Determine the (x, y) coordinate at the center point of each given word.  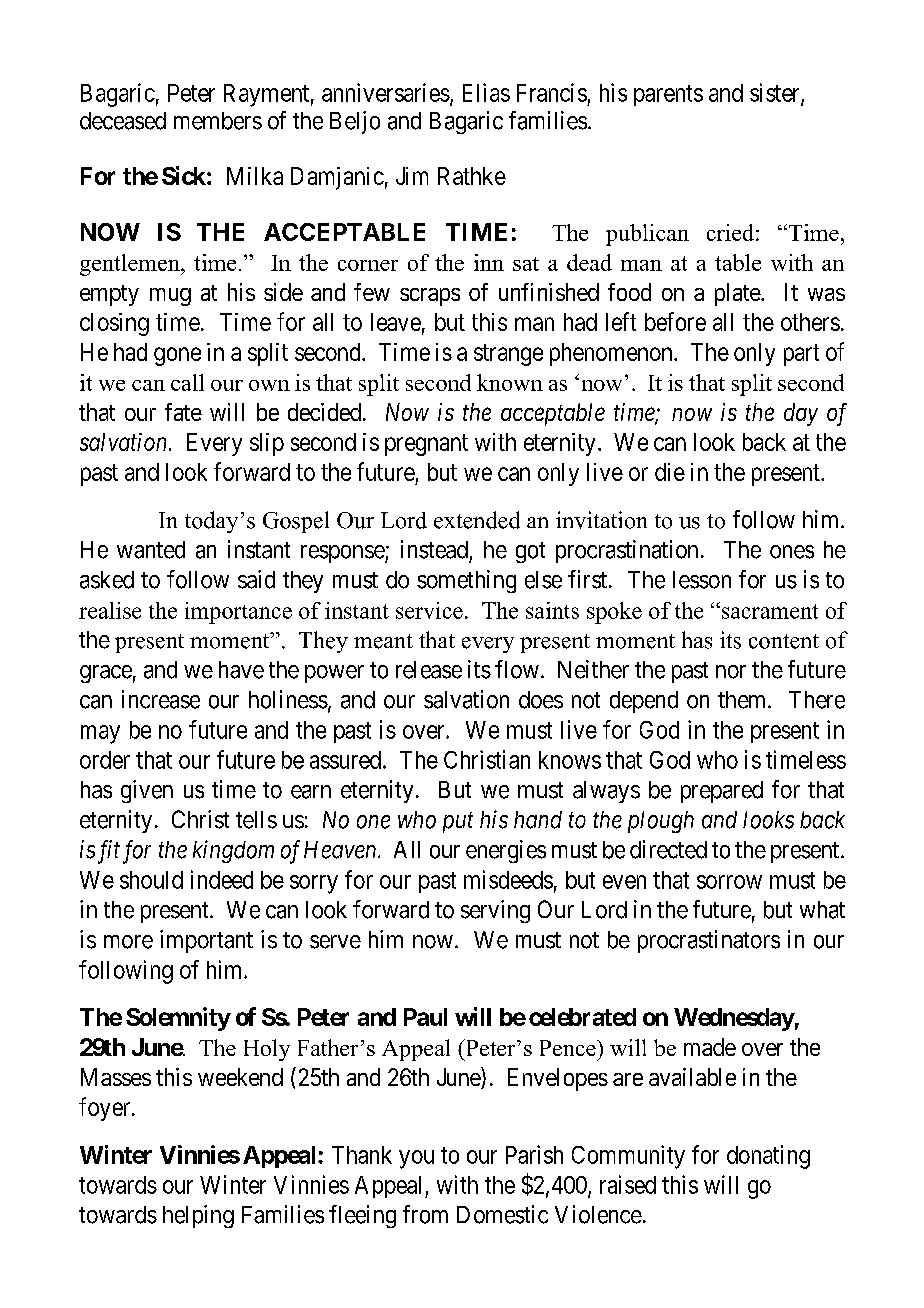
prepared (722, 792)
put (458, 823)
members (218, 121)
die (670, 472)
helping (198, 1216)
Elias (486, 92)
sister (776, 93)
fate (183, 412)
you (416, 1159)
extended (477, 520)
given (147, 791)
